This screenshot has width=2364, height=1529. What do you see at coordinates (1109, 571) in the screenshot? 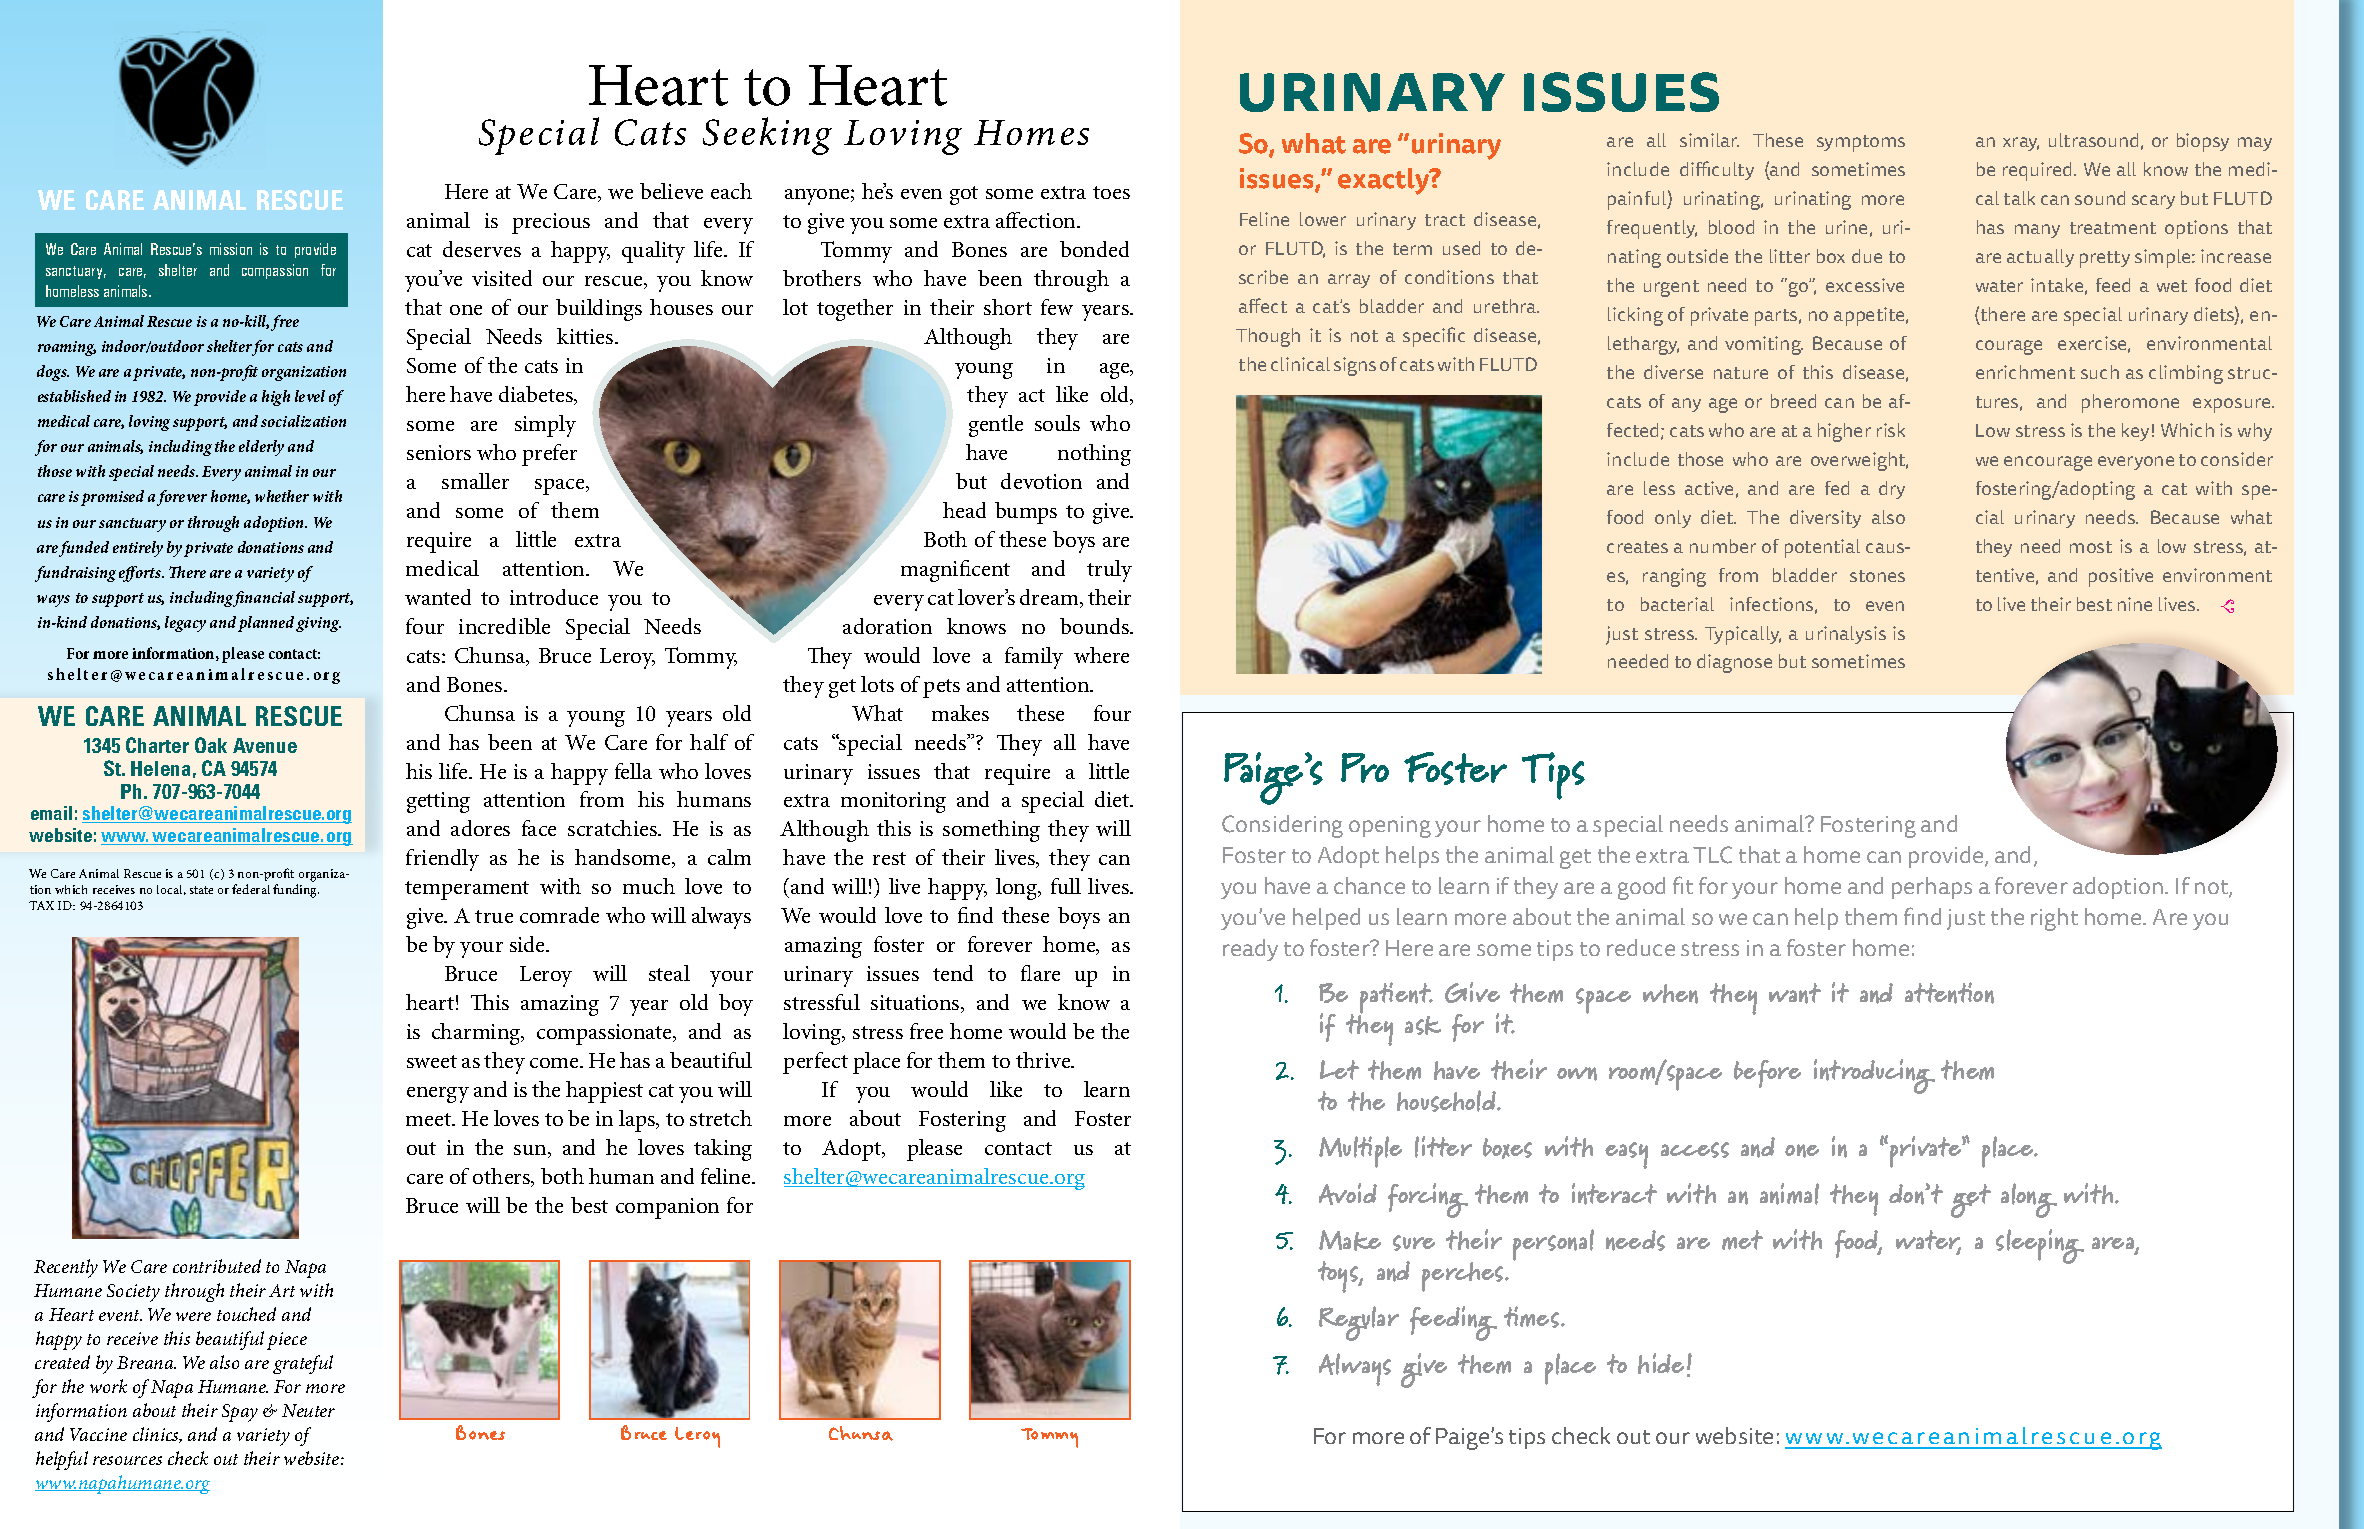
I see `truly` at bounding box center [1109, 571].
